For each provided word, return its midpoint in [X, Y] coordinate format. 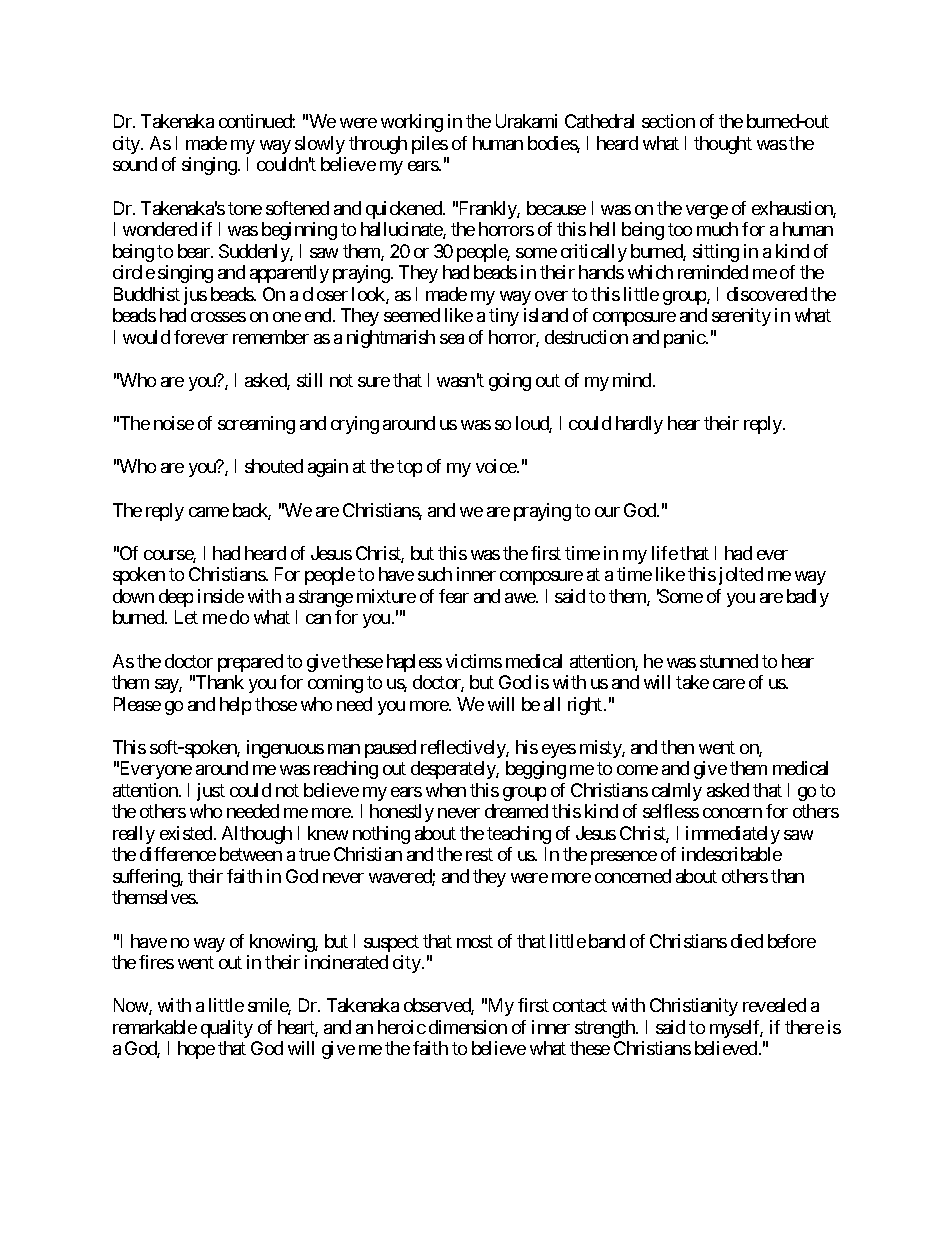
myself [736, 1029]
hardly [639, 425]
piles [430, 145]
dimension [468, 1027]
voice [497, 466]
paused [390, 749]
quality [227, 1029]
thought [723, 145]
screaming [256, 425]
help [235, 706]
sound [135, 164]
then [677, 747]
